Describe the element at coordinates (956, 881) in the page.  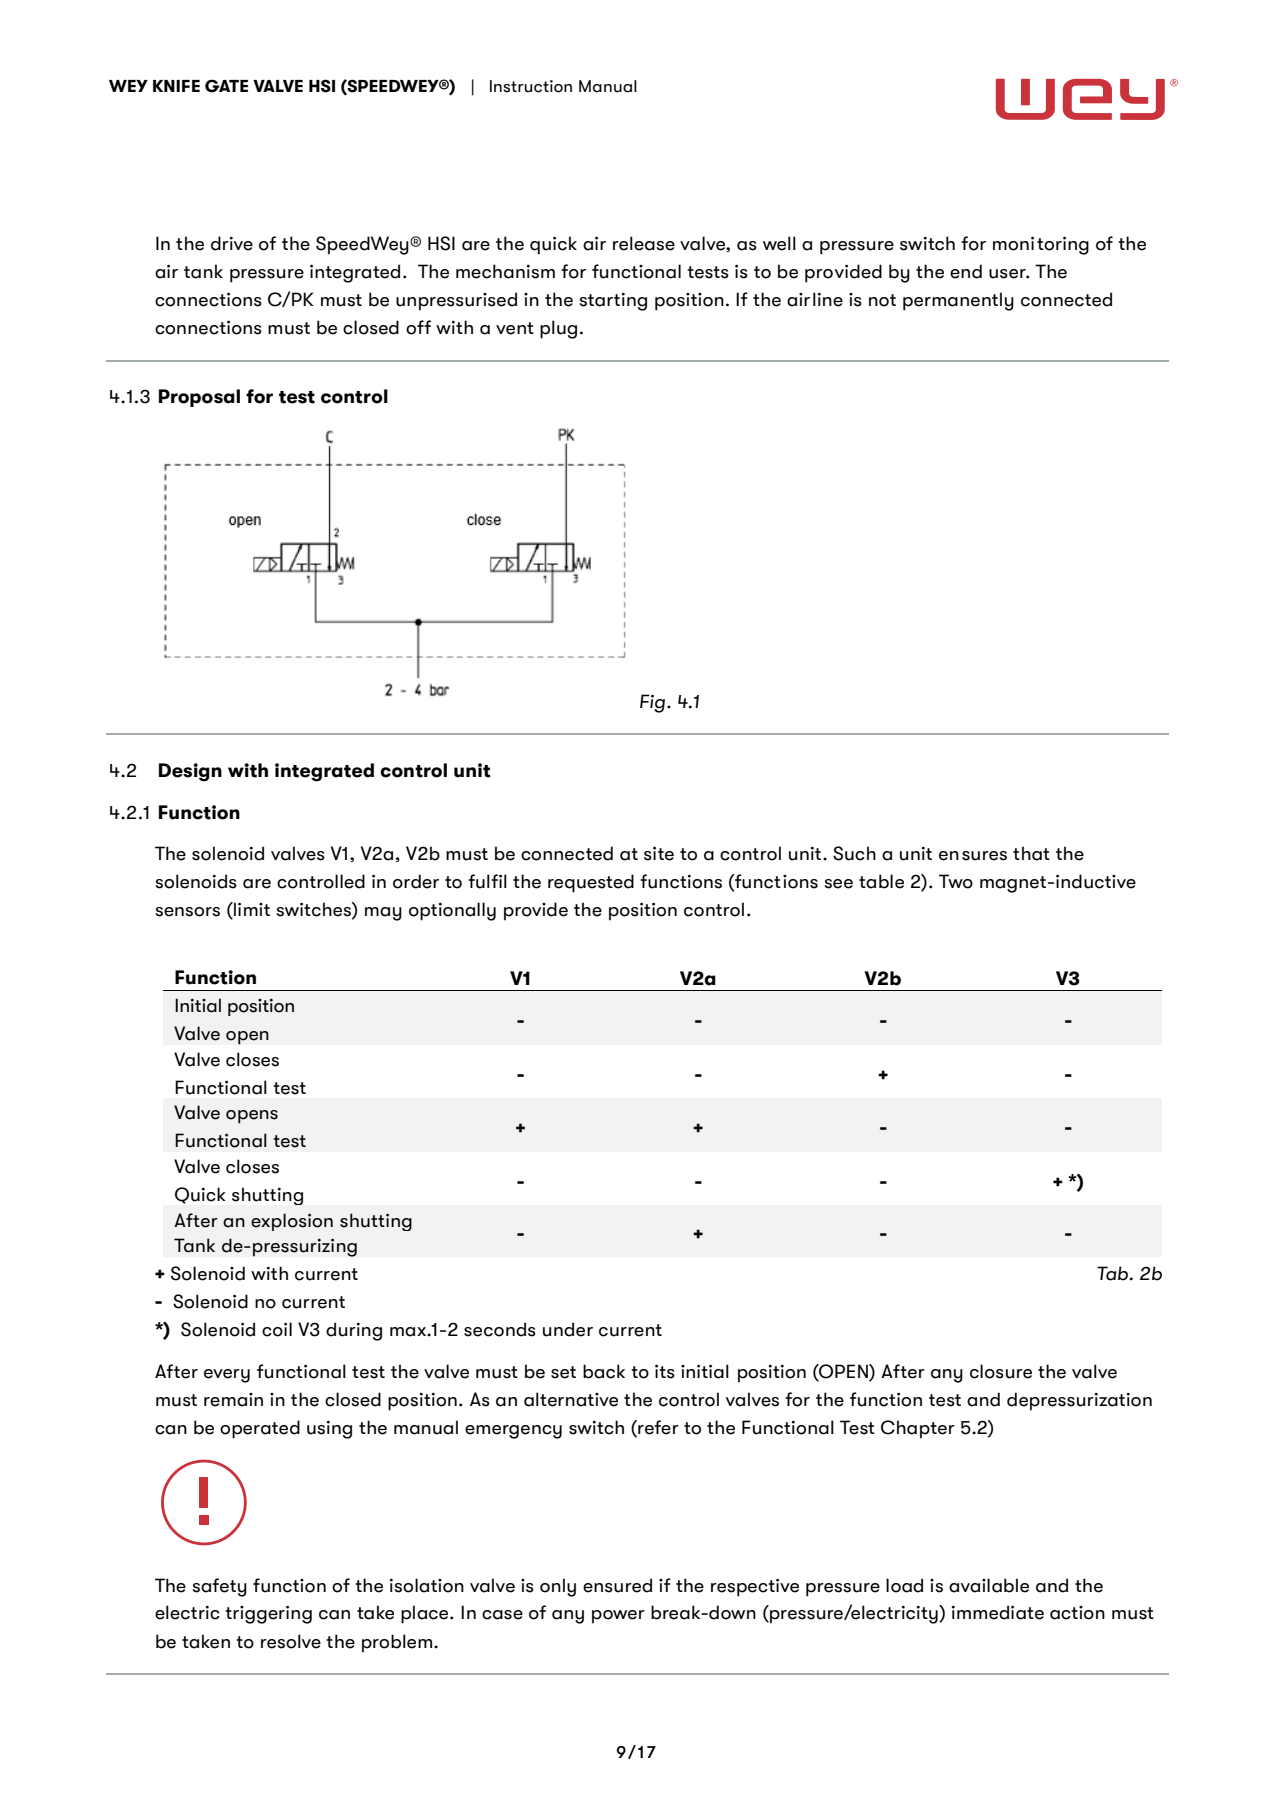
I see `Two` at that location.
